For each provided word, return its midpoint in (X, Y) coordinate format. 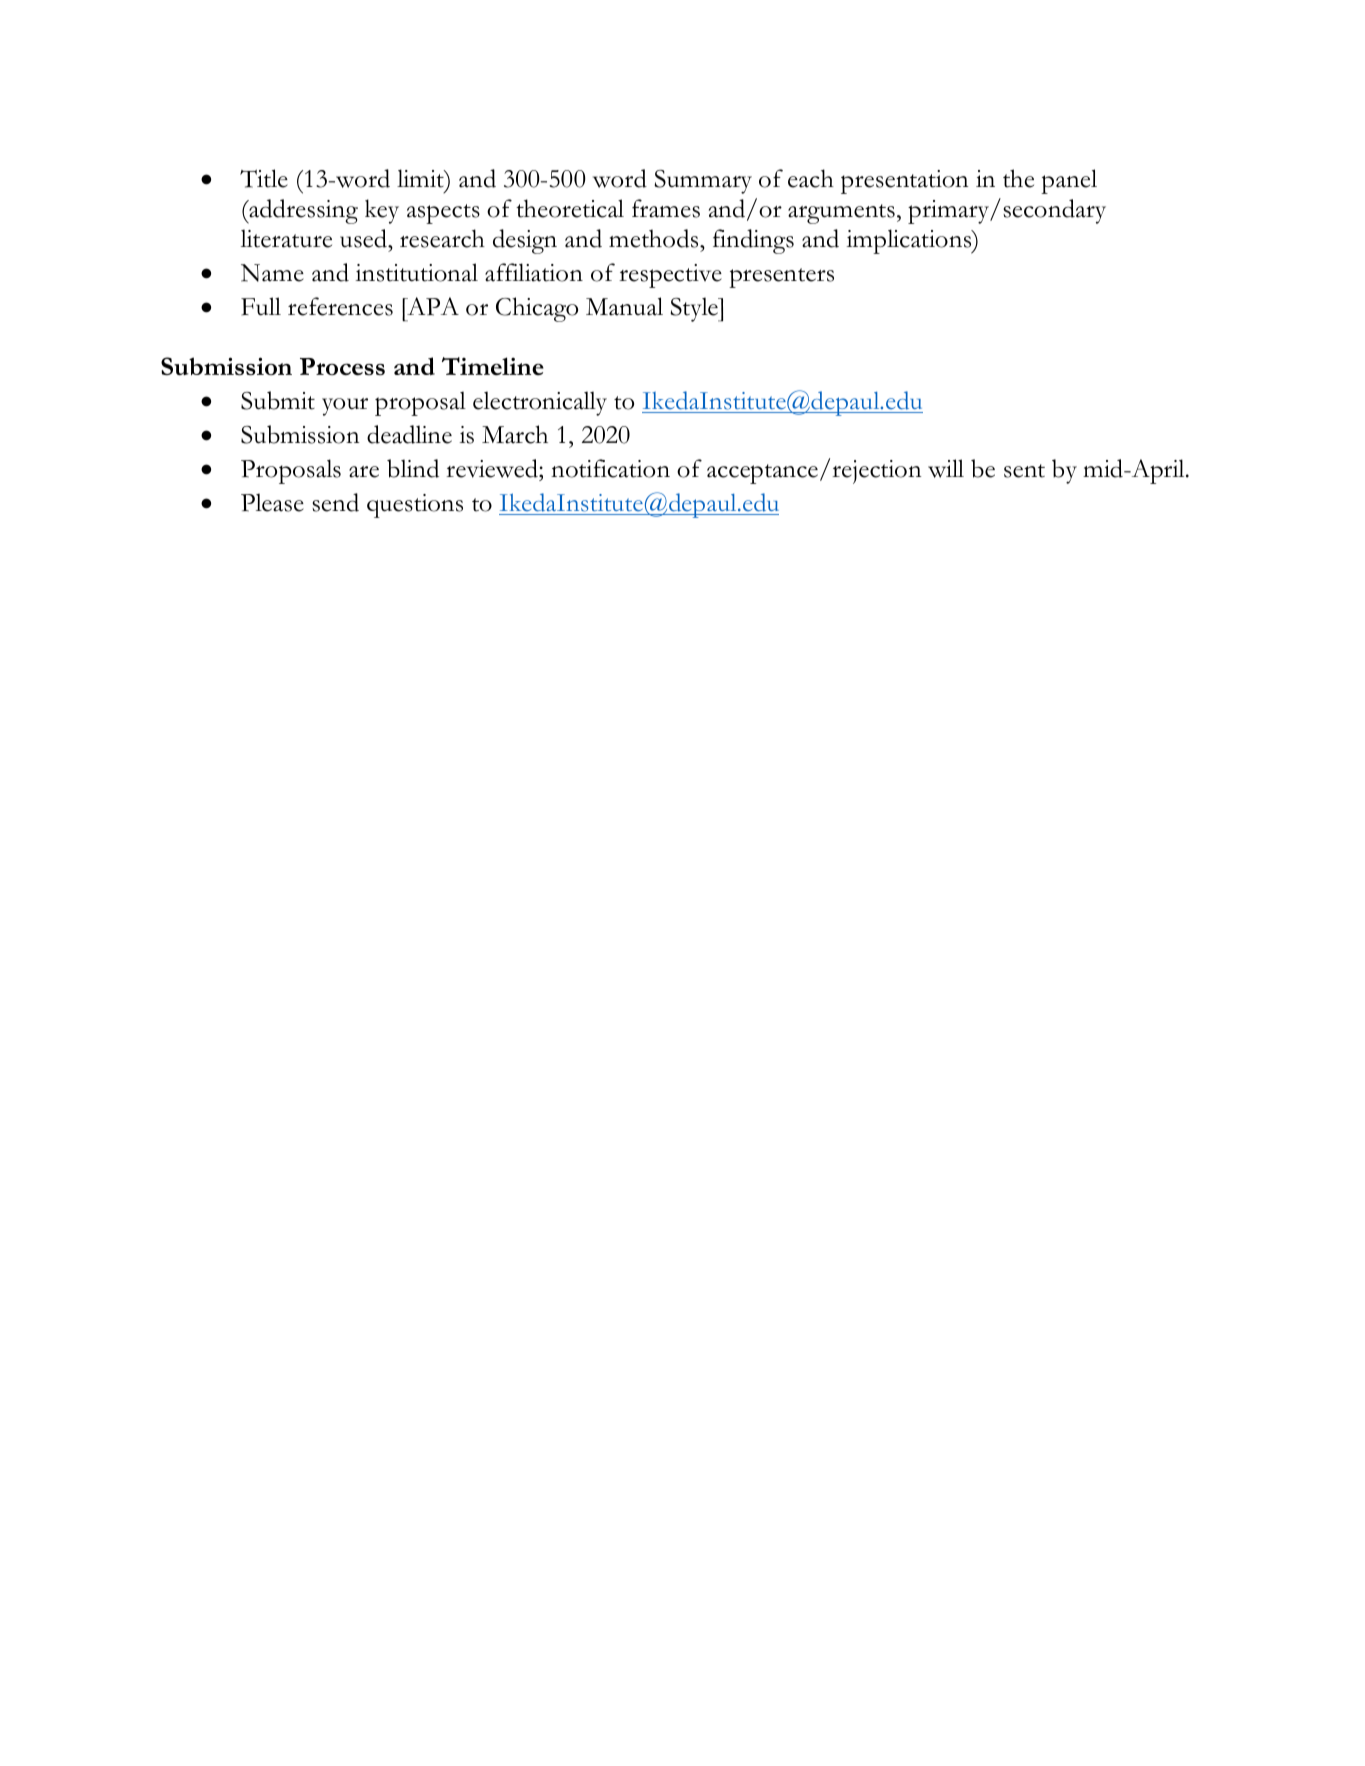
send (335, 502)
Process (342, 367)
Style (695, 309)
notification (610, 468)
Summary (703, 182)
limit (421, 178)
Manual (624, 306)
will (946, 468)
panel (1069, 181)
